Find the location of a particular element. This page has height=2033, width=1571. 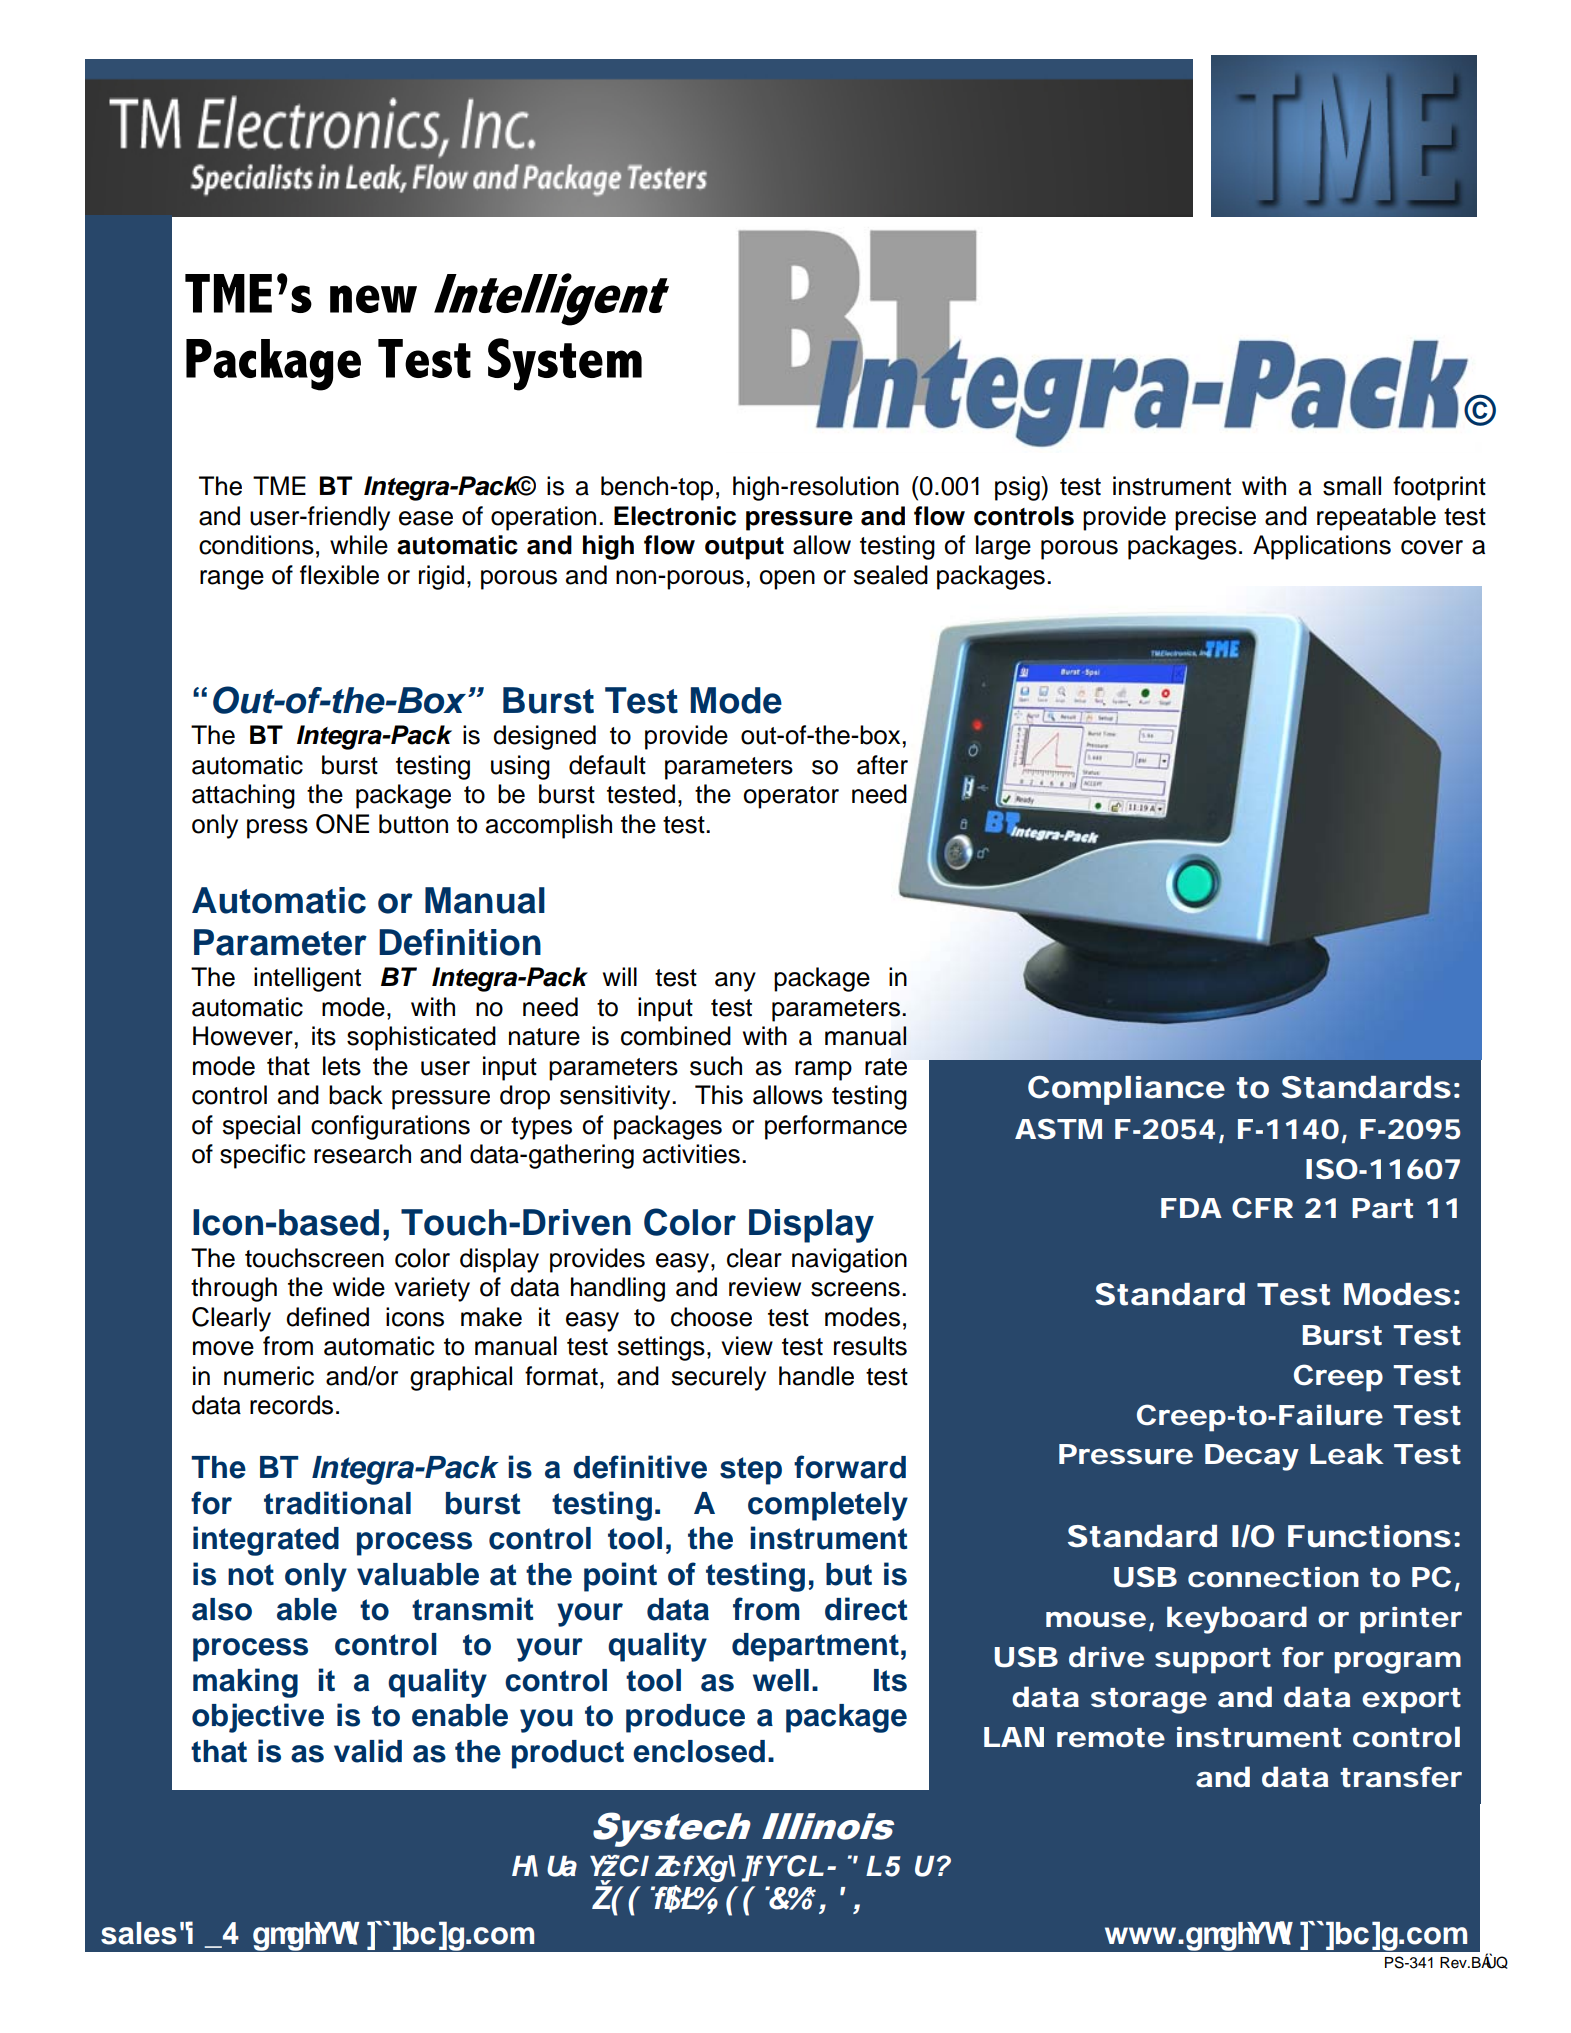

Applications is located at coordinates (1322, 547).
